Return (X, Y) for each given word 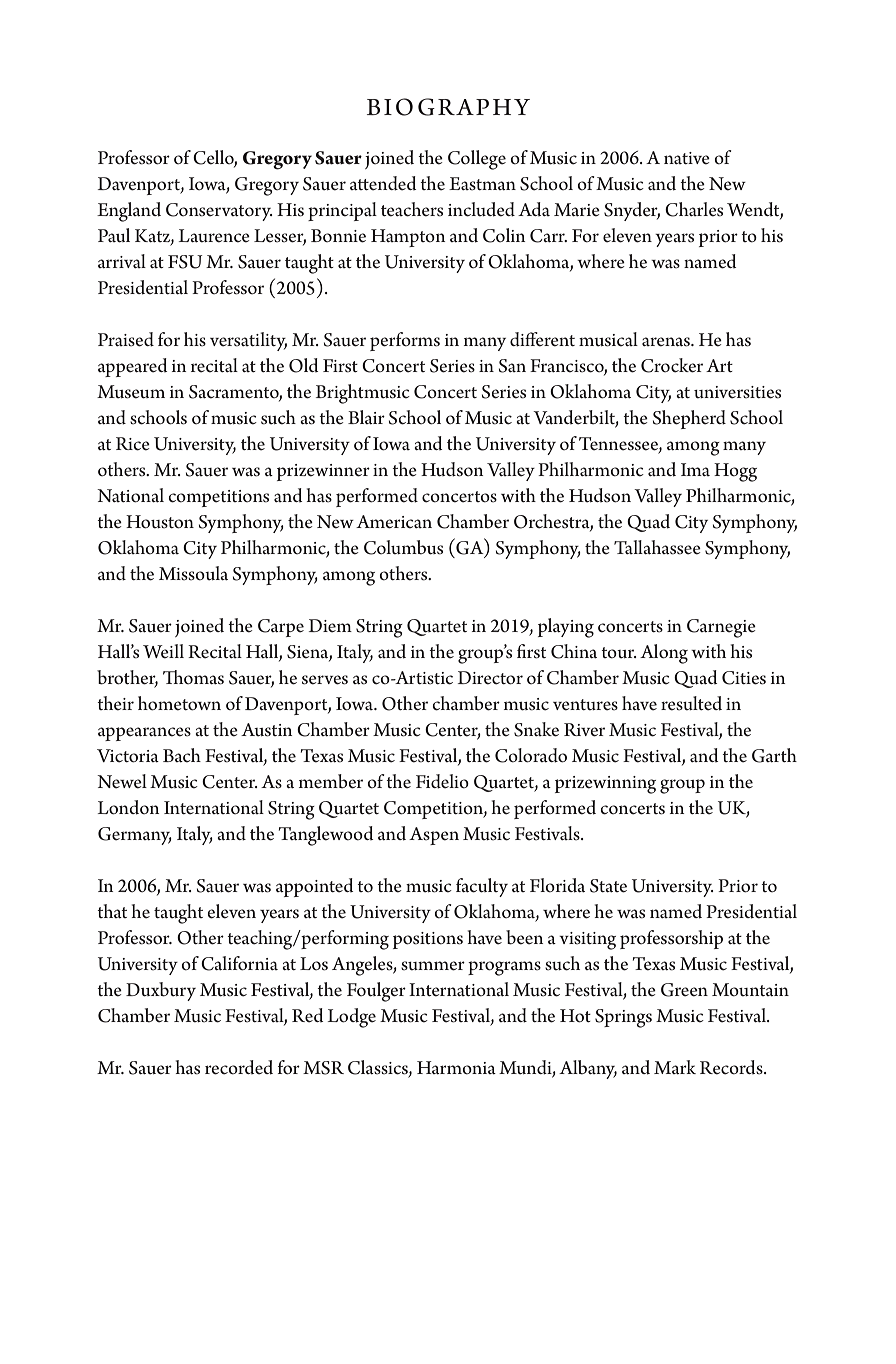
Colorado (531, 755)
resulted (691, 703)
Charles (694, 209)
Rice (133, 444)
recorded (239, 1067)
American (394, 522)
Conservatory (219, 212)
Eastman (482, 184)
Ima (695, 469)
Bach (182, 755)
